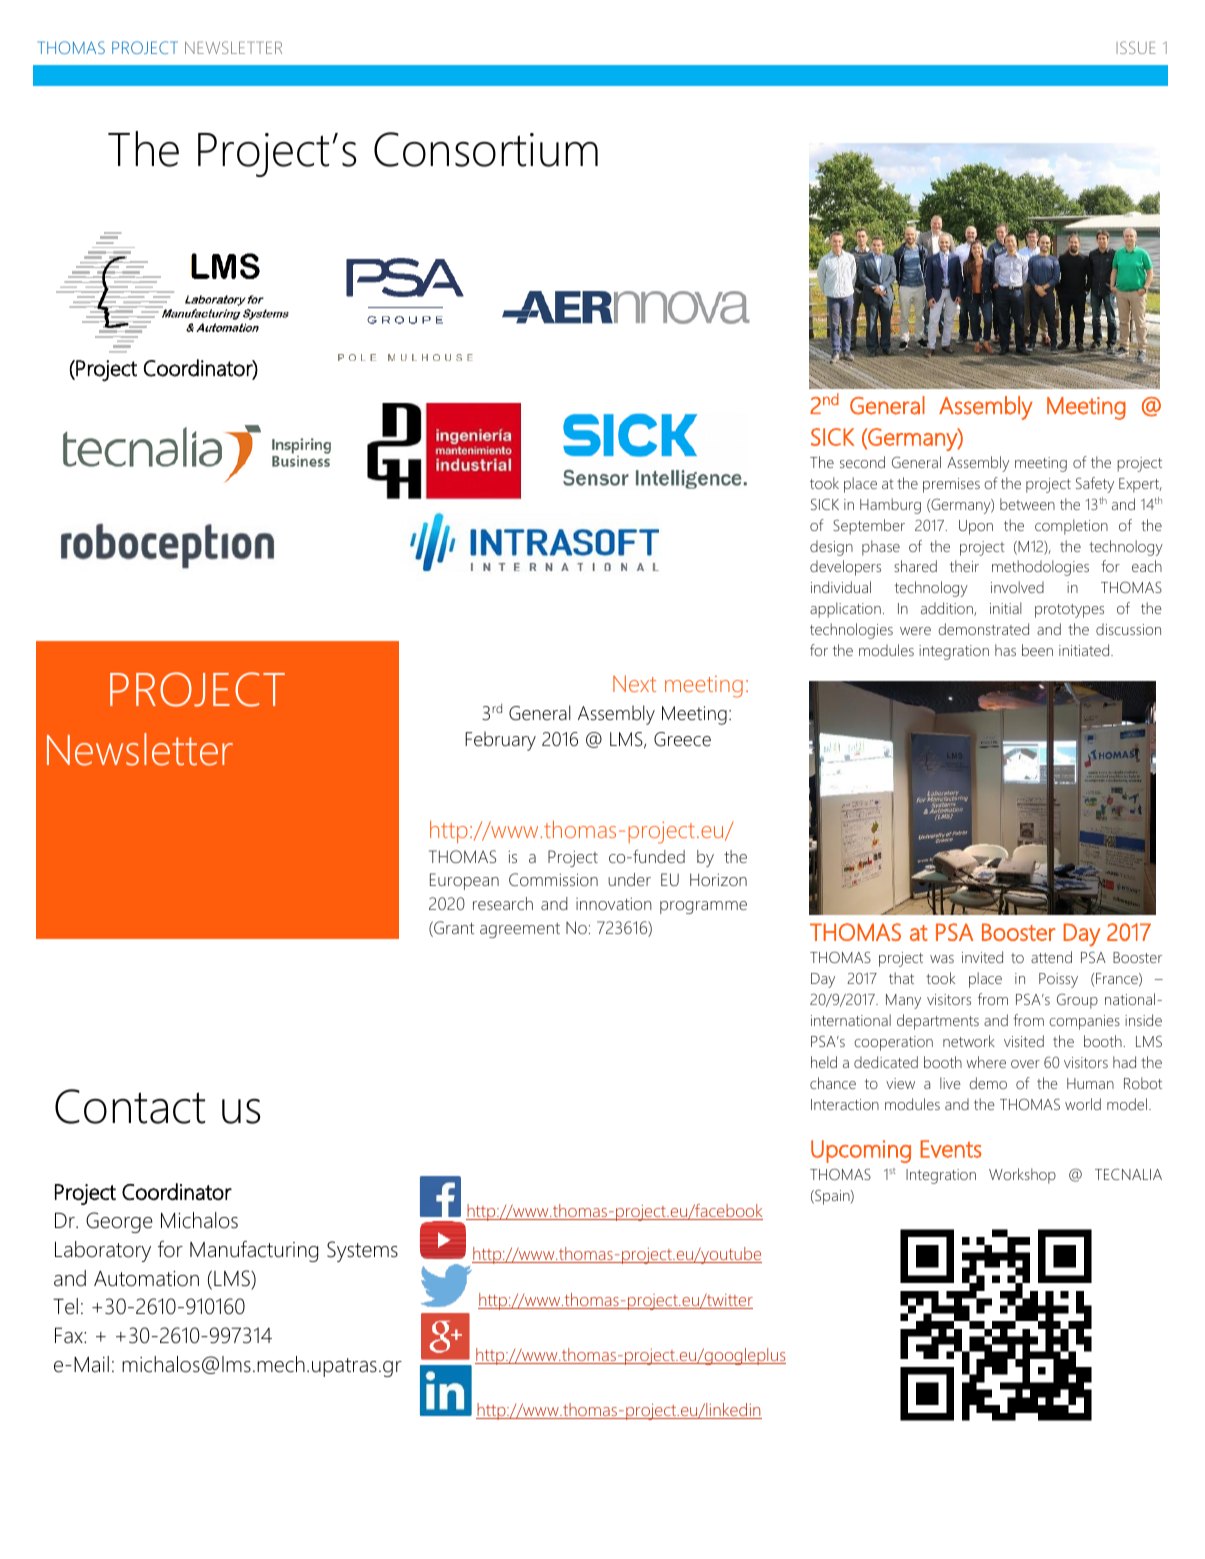  Describe the element at coordinates (629, 879) in the document. I see `under` at that location.
